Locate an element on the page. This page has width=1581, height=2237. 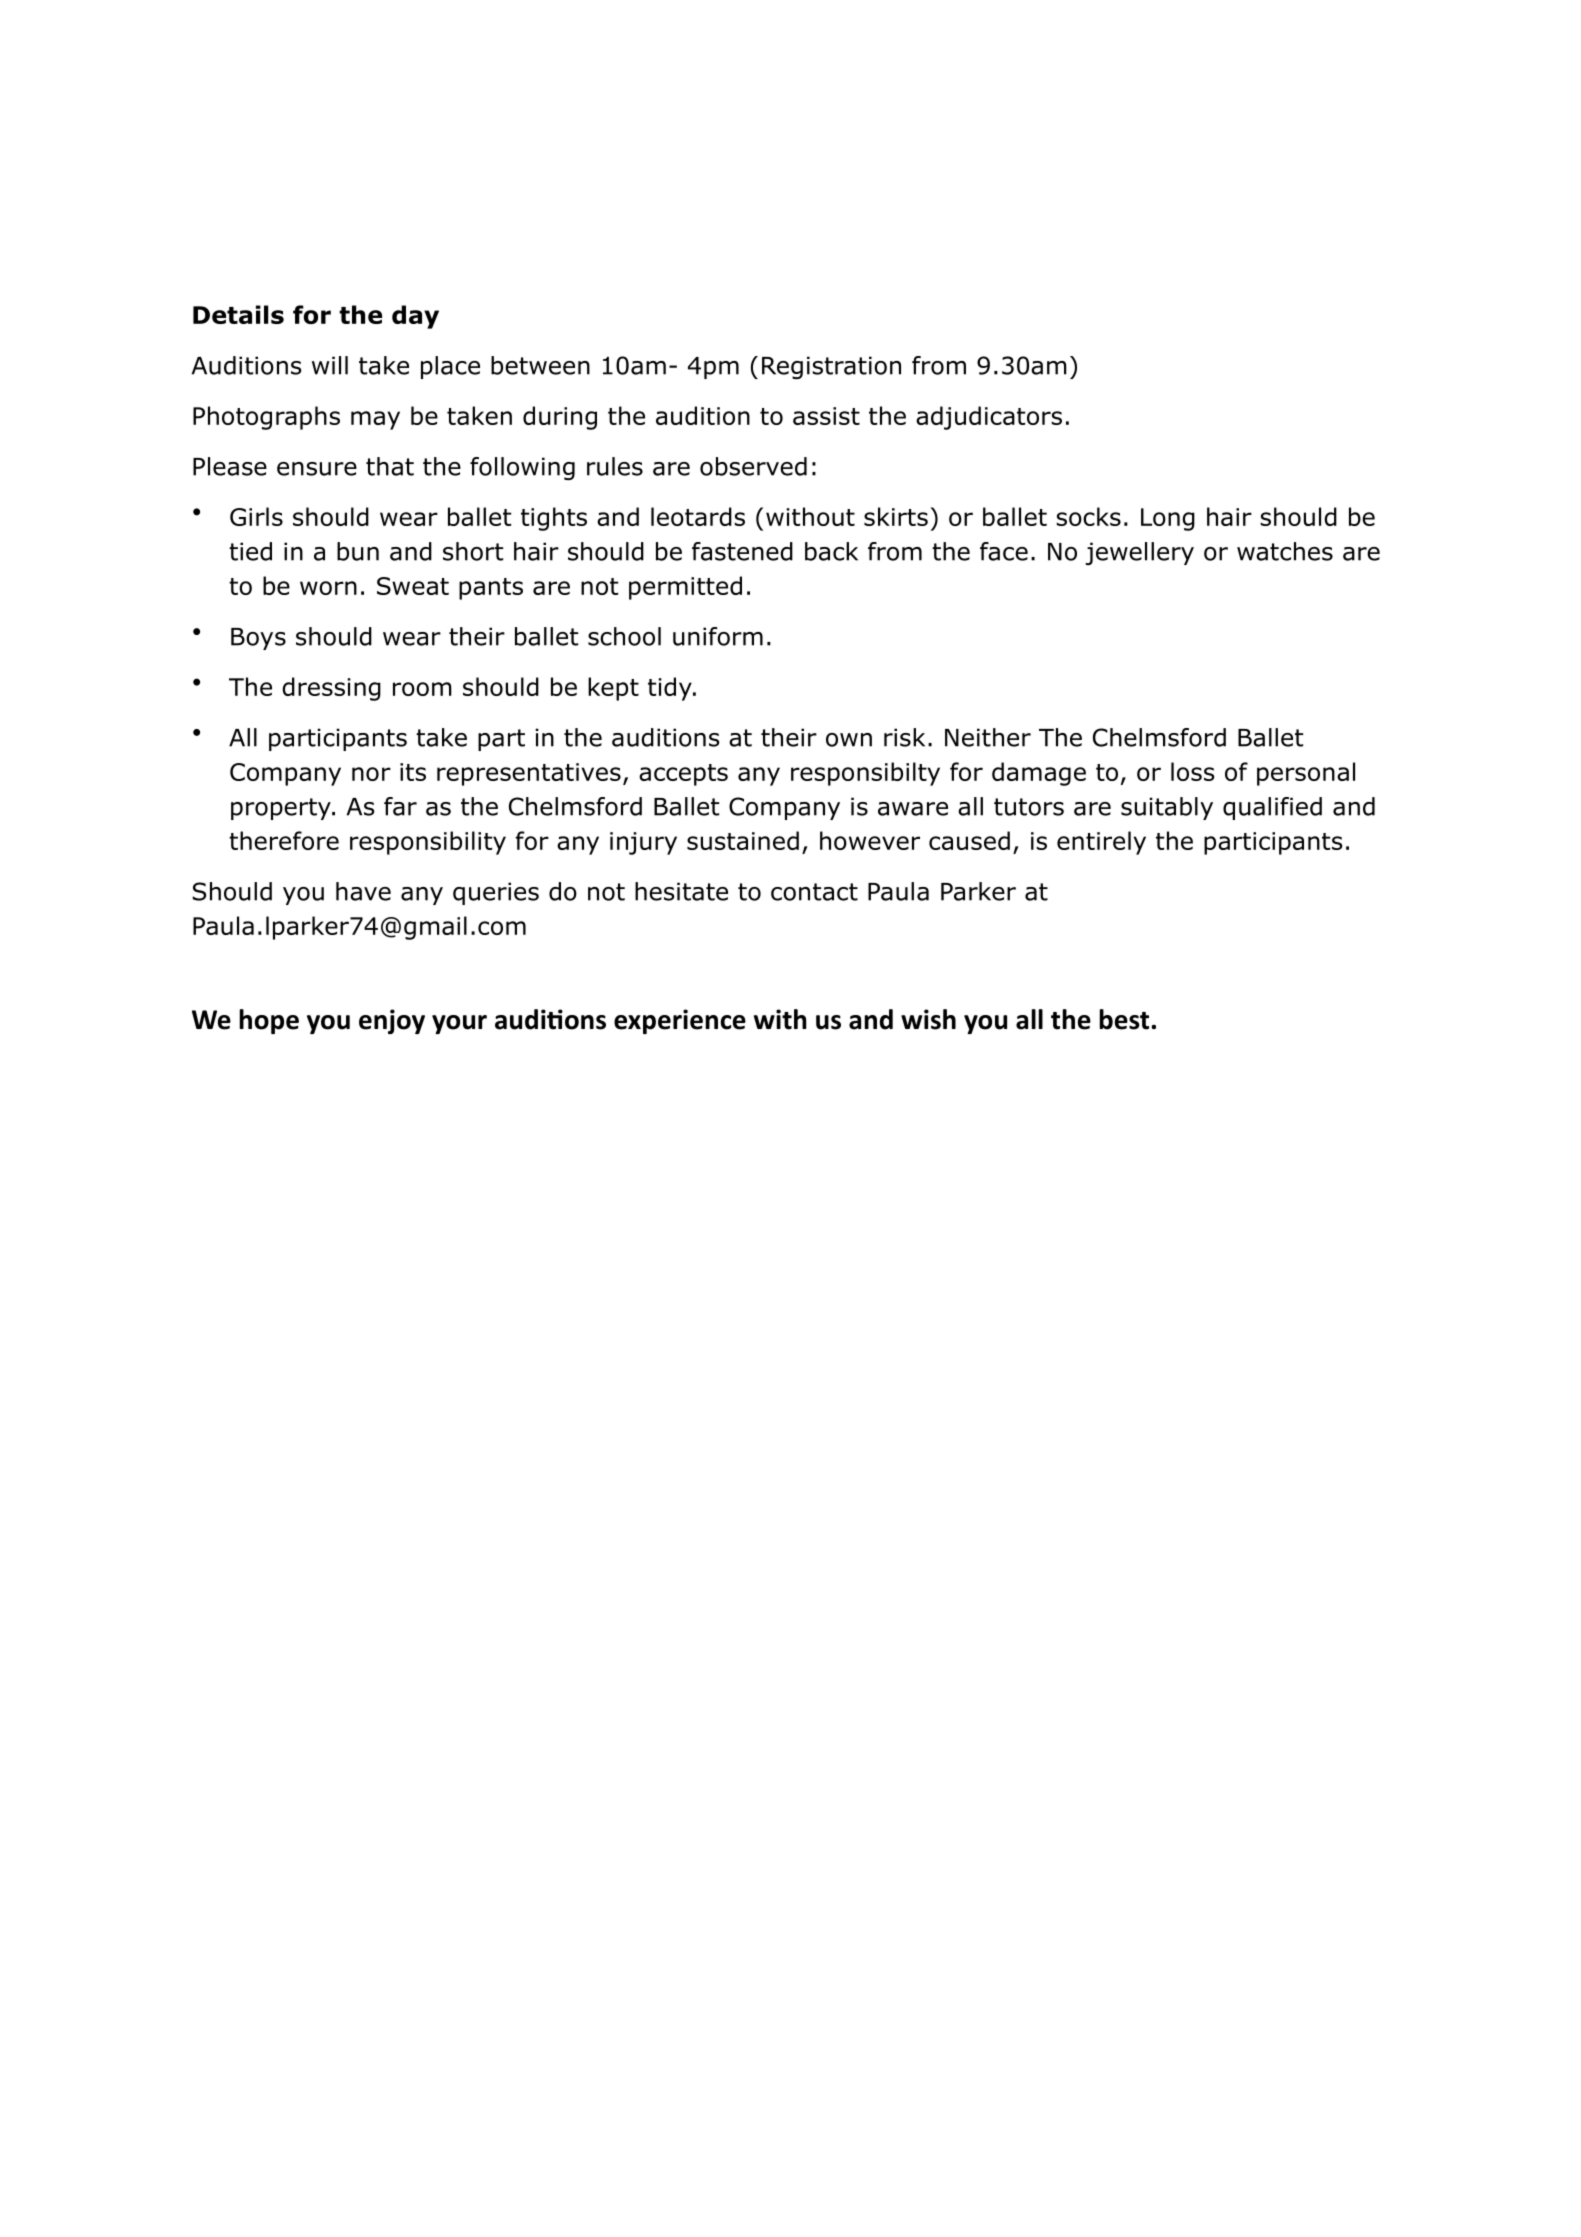
bun is located at coordinates (358, 551).
